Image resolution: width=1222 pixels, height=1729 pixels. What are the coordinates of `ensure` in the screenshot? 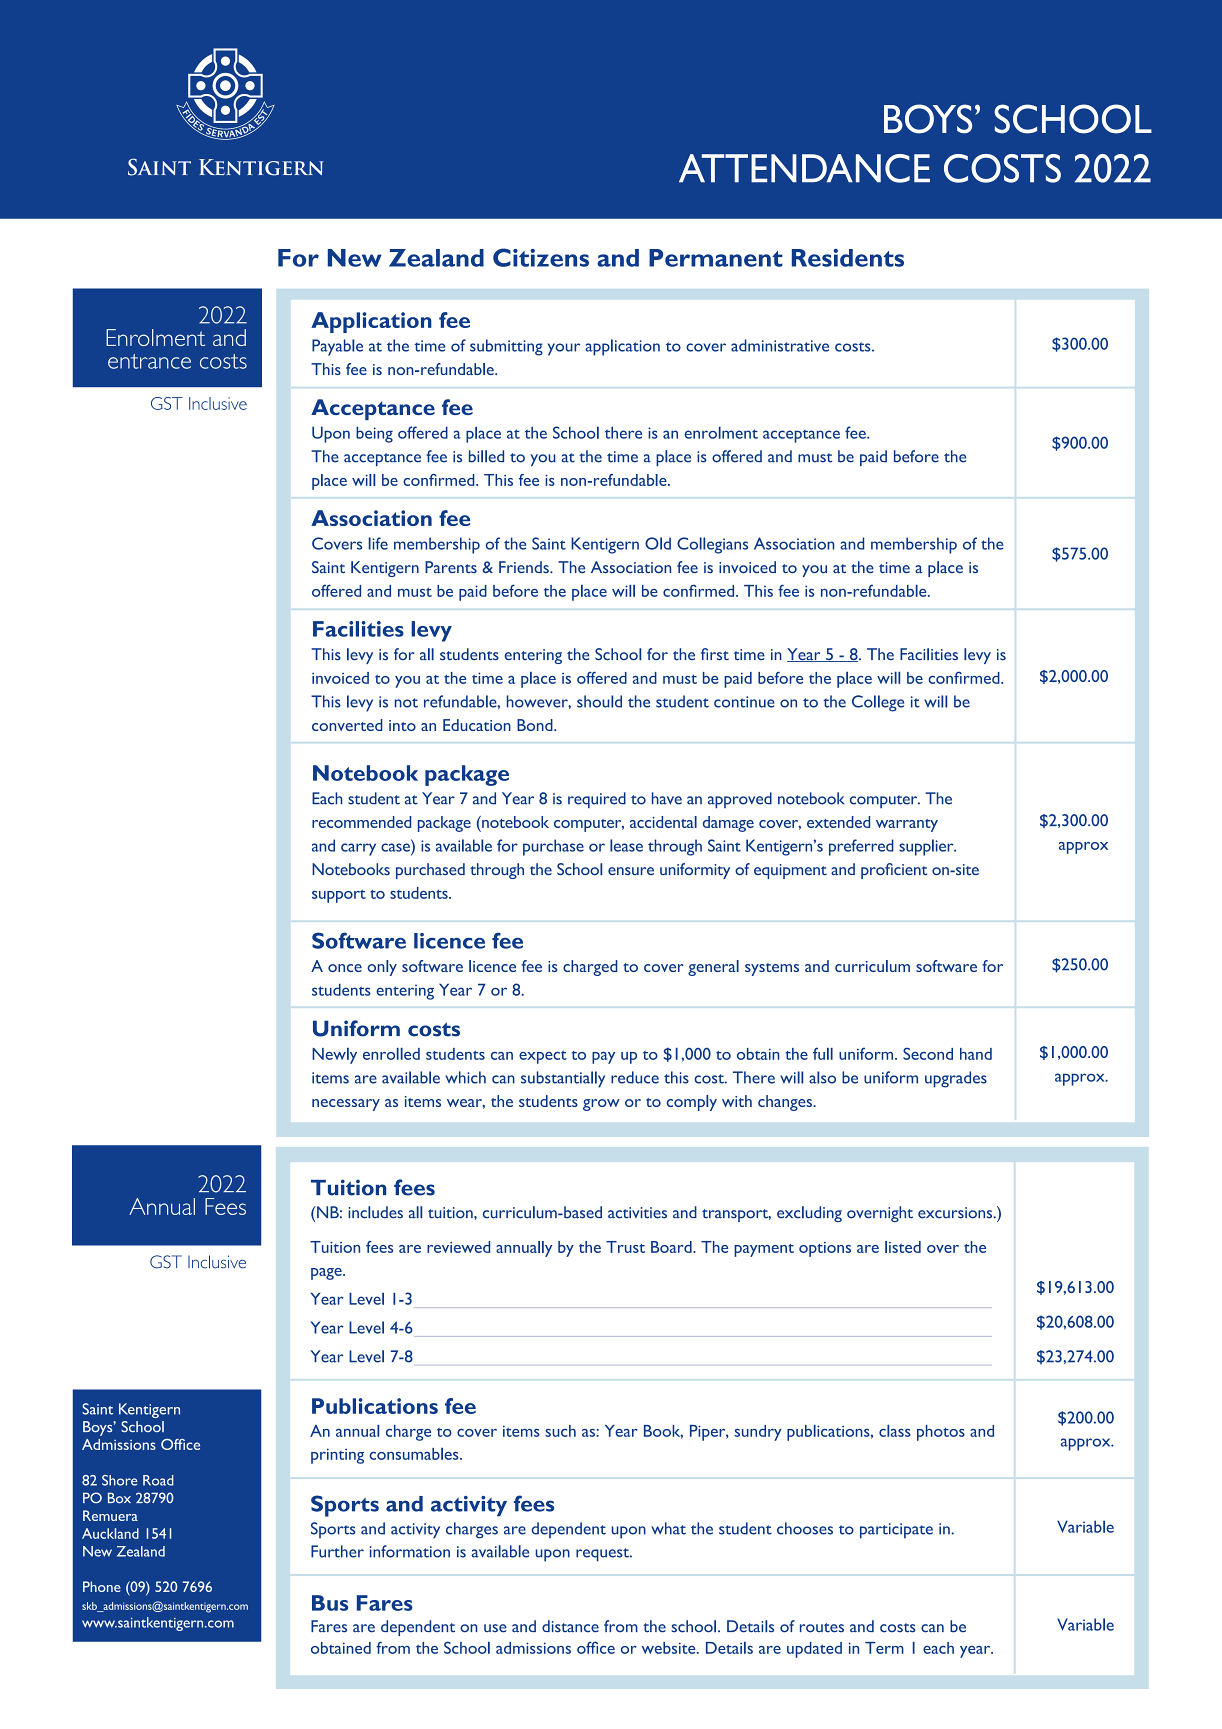 It's located at (631, 871).
